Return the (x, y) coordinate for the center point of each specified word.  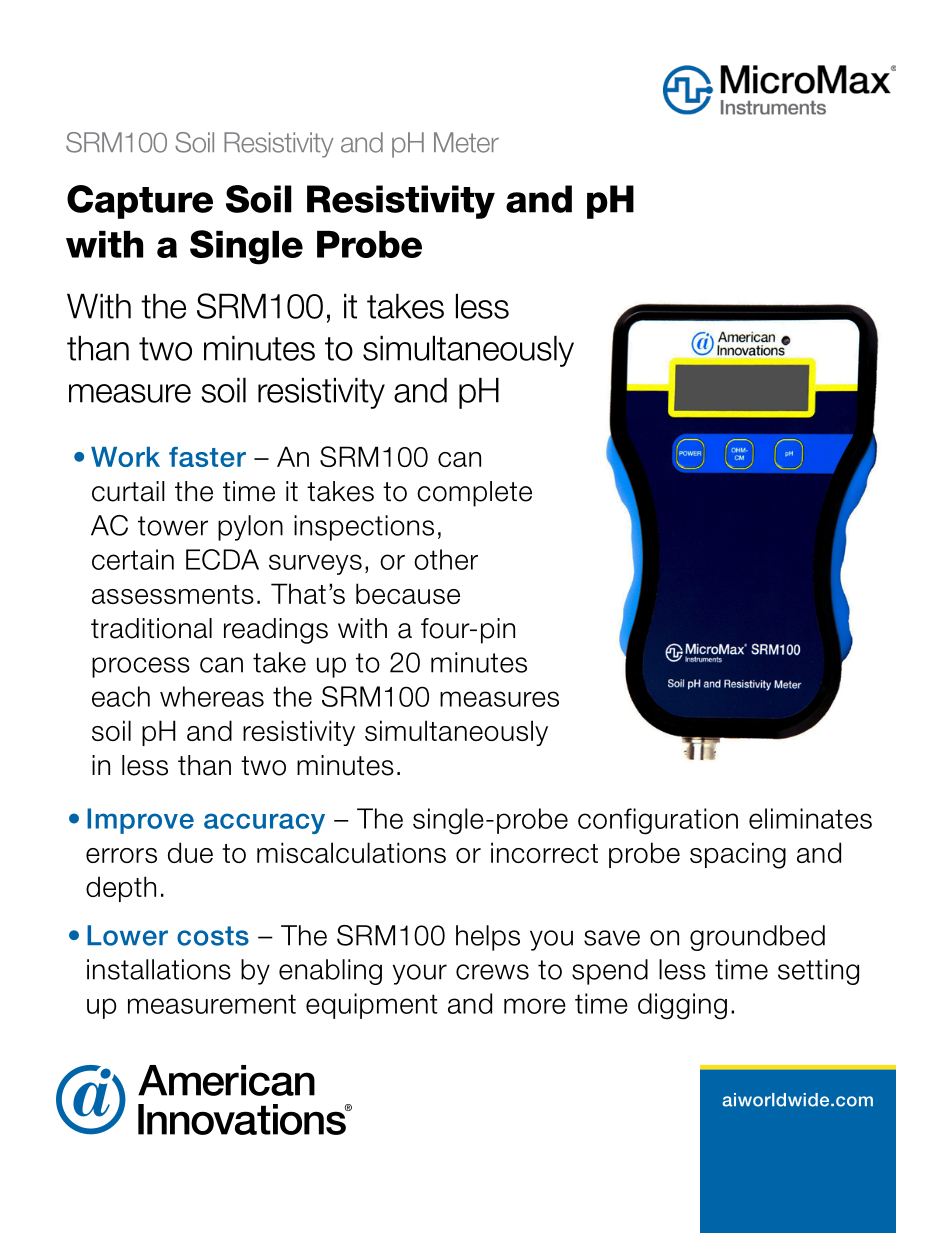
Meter (466, 142)
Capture (140, 202)
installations (159, 969)
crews (492, 972)
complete (474, 494)
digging (682, 1006)
